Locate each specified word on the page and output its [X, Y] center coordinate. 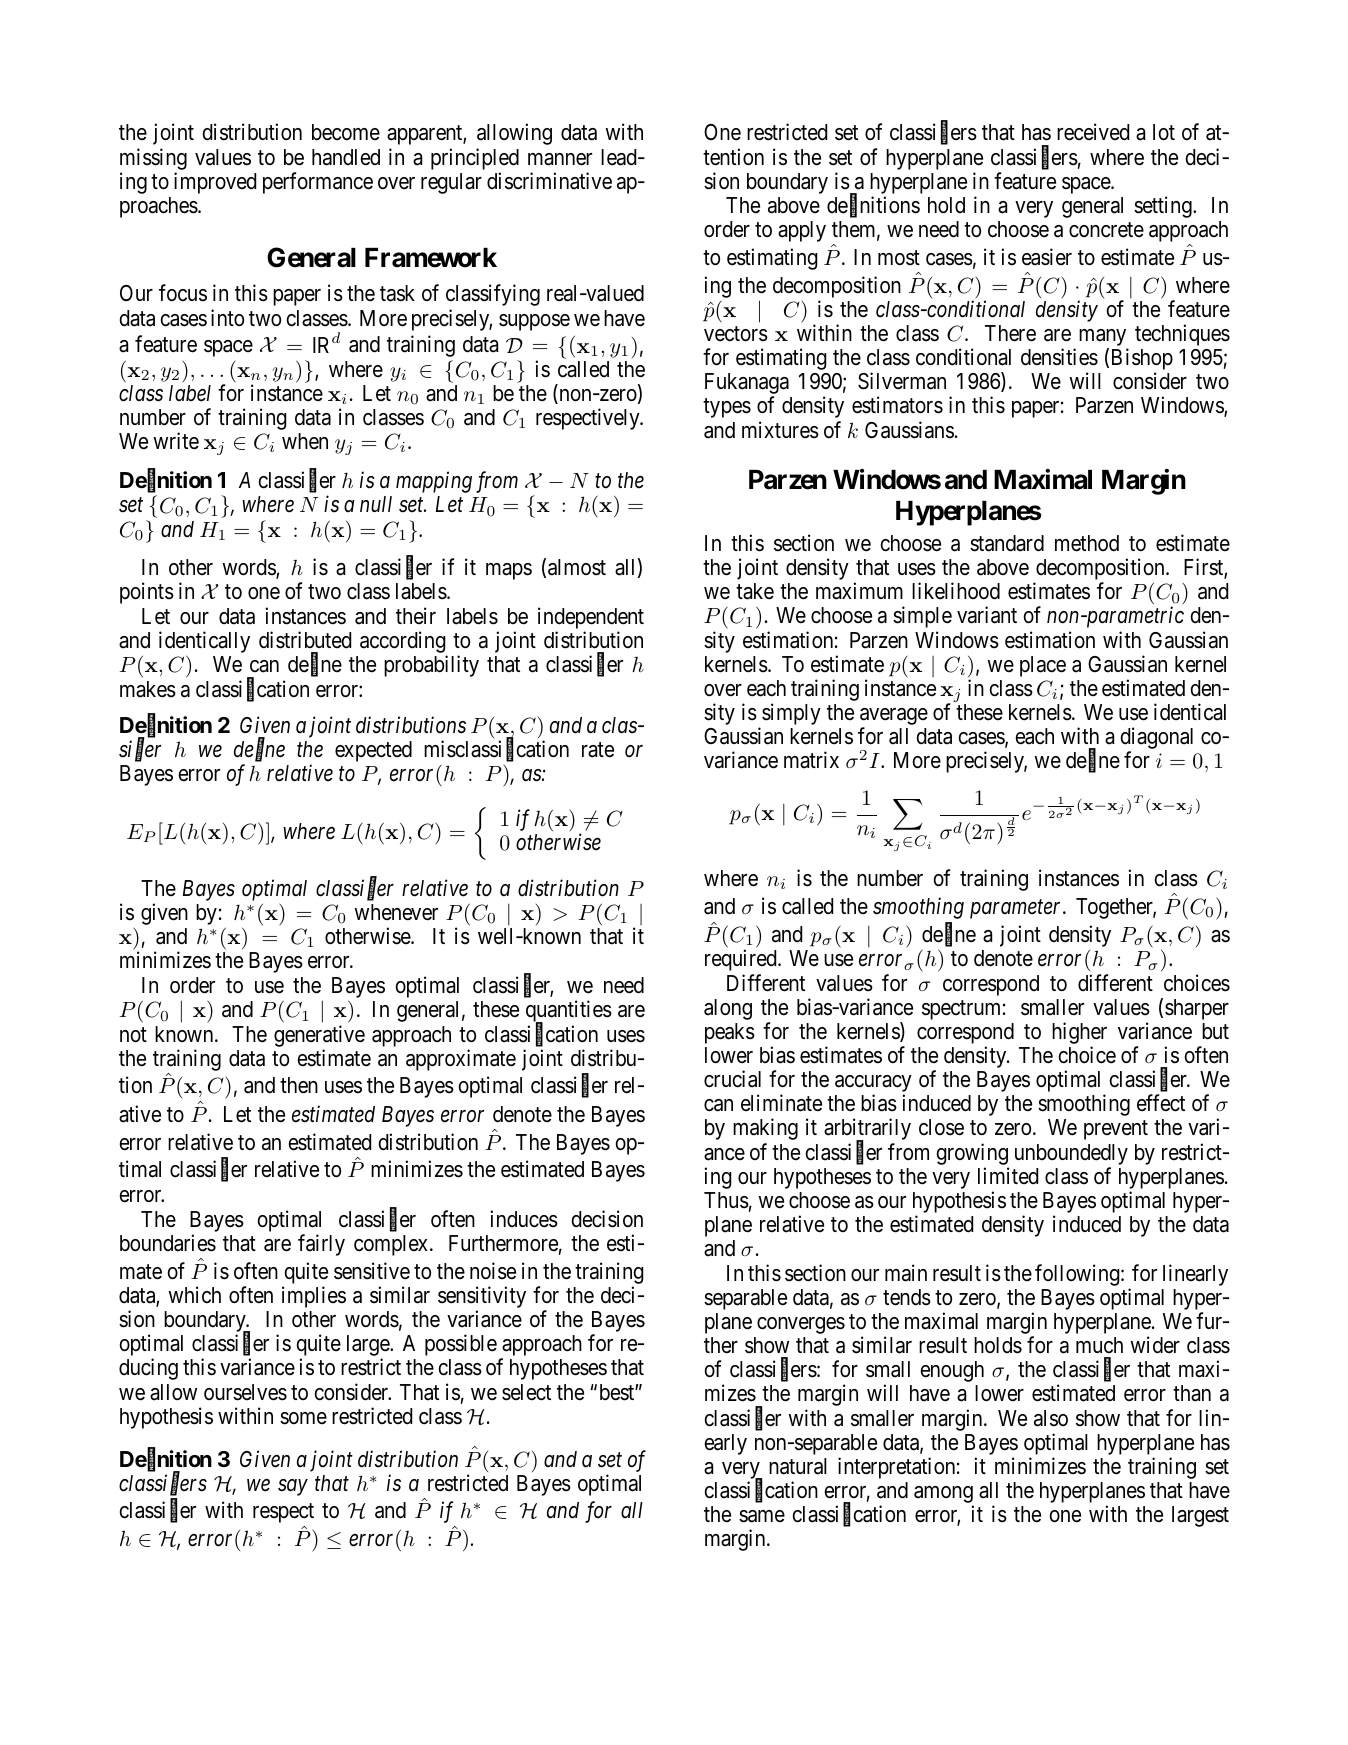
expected [373, 751]
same [762, 1516]
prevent [1116, 1130]
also [1051, 1418]
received [1093, 132]
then [299, 1085]
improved [215, 183]
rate [598, 750]
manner [560, 159]
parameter [1017, 909]
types [727, 408]
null [376, 504]
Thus [726, 1200]
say [293, 1487]
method [1087, 543]
